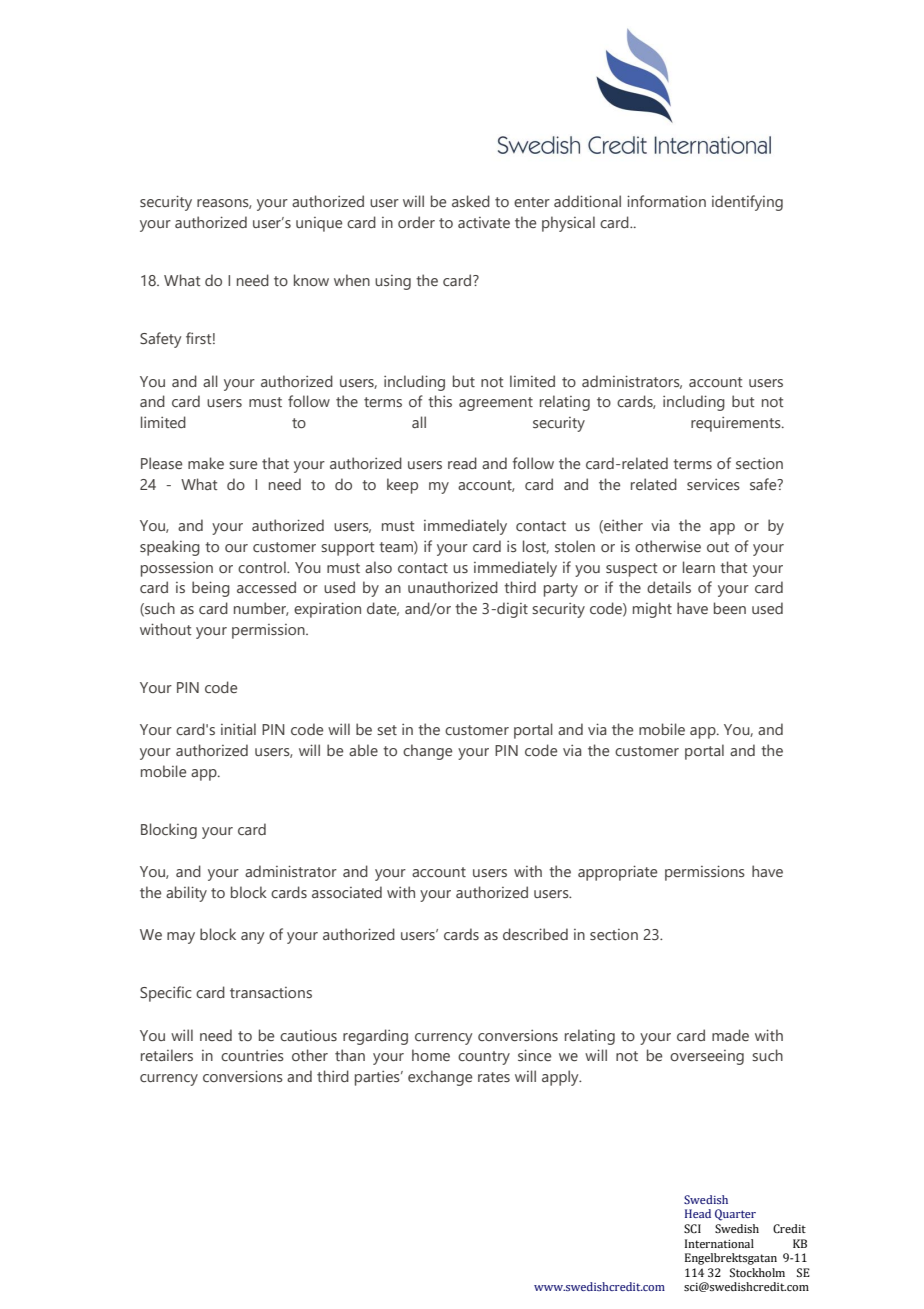 This screenshot has width=924, height=1309. What do you see at coordinates (617, 873) in the screenshot?
I see `appropriate` at bounding box center [617, 873].
